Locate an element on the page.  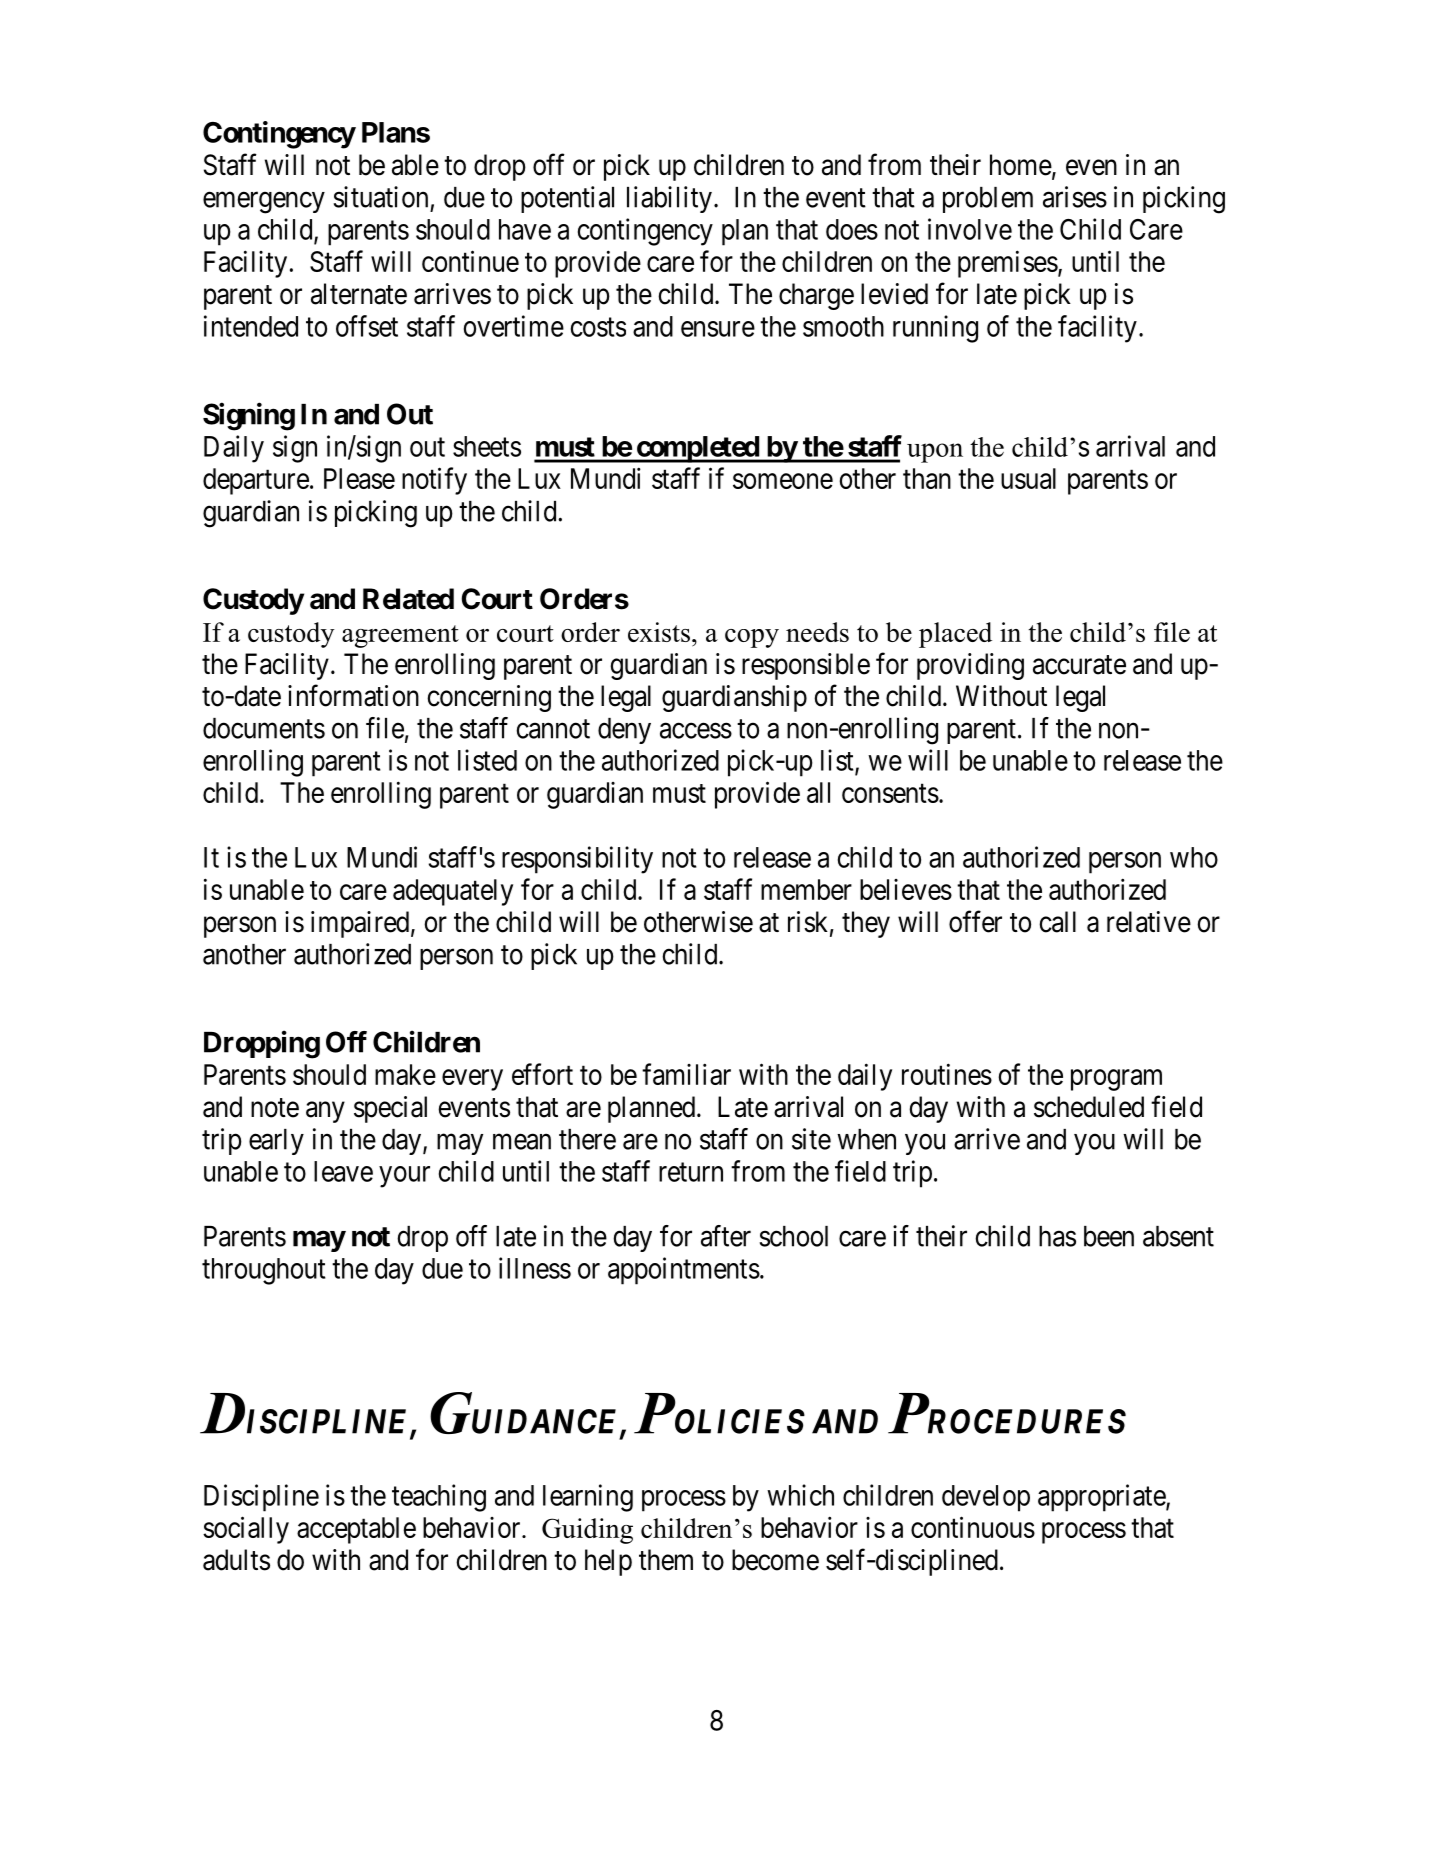
them is located at coordinates (666, 1560).
